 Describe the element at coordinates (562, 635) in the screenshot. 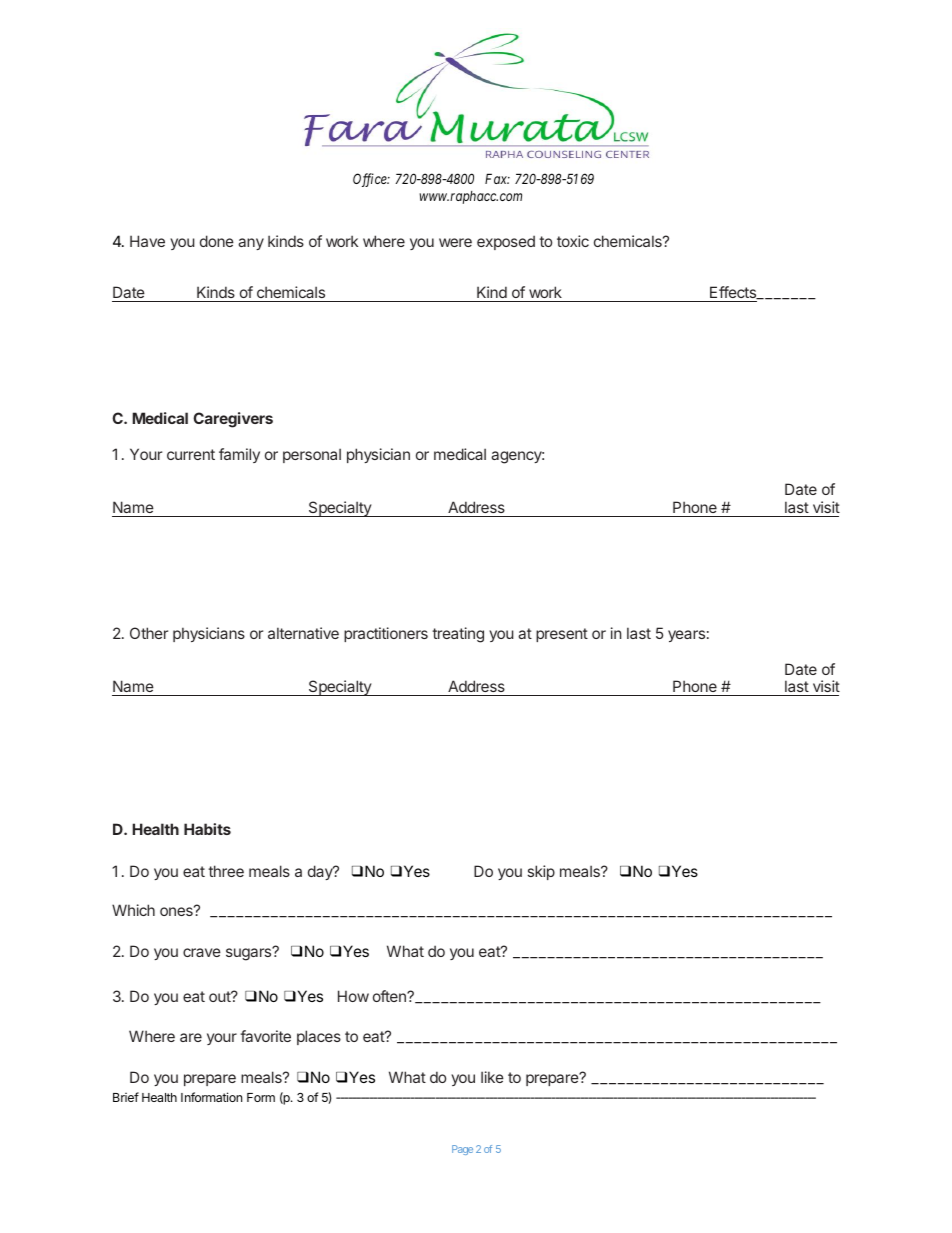

I see `present` at that location.
